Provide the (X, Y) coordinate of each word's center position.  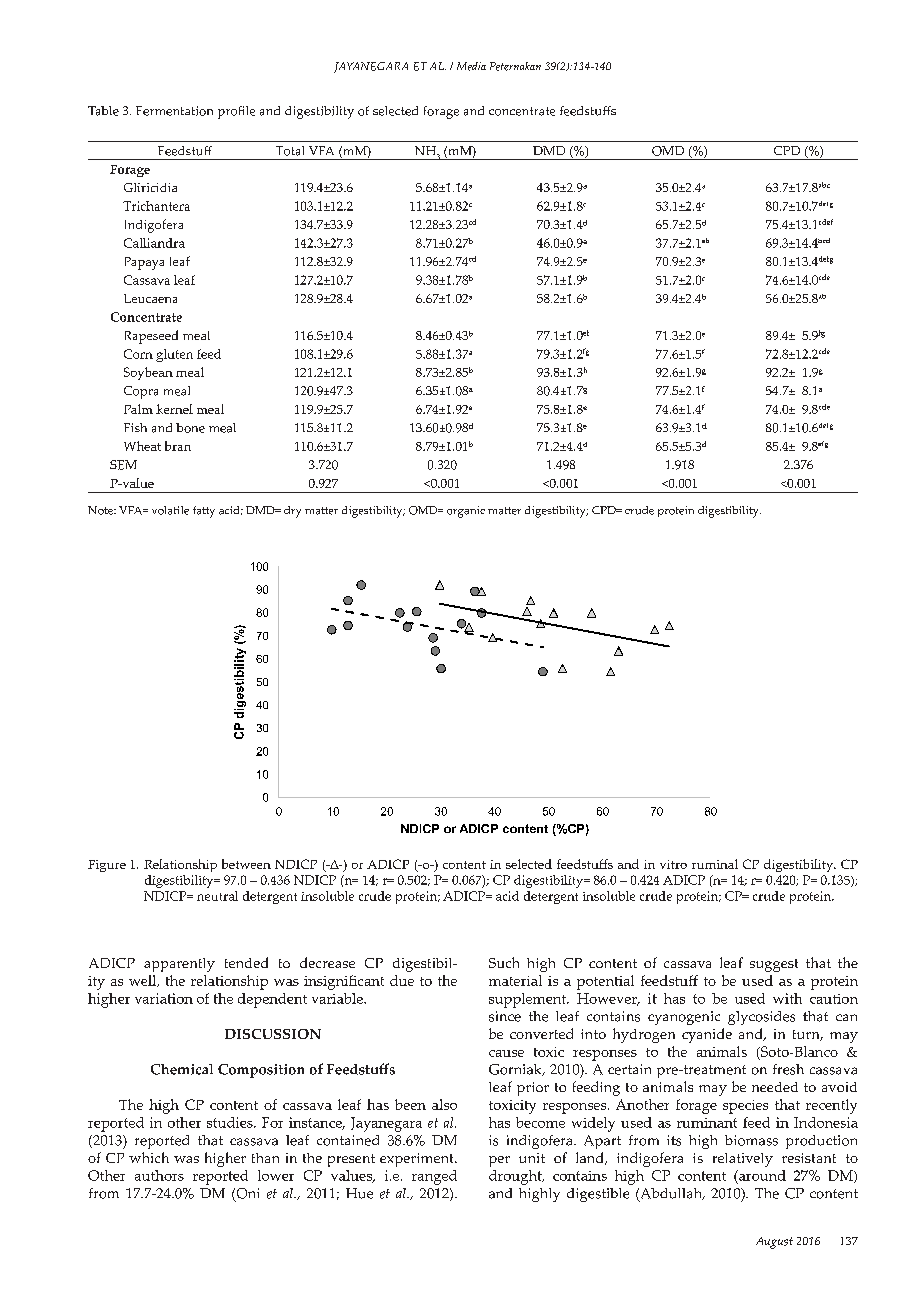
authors (159, 1175)
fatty (204, 512)
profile (236, 112)
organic (466, 512)
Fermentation (174, 111)
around (761, 1175)
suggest (774, 965)
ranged (434, 1177)
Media (471, 66)
